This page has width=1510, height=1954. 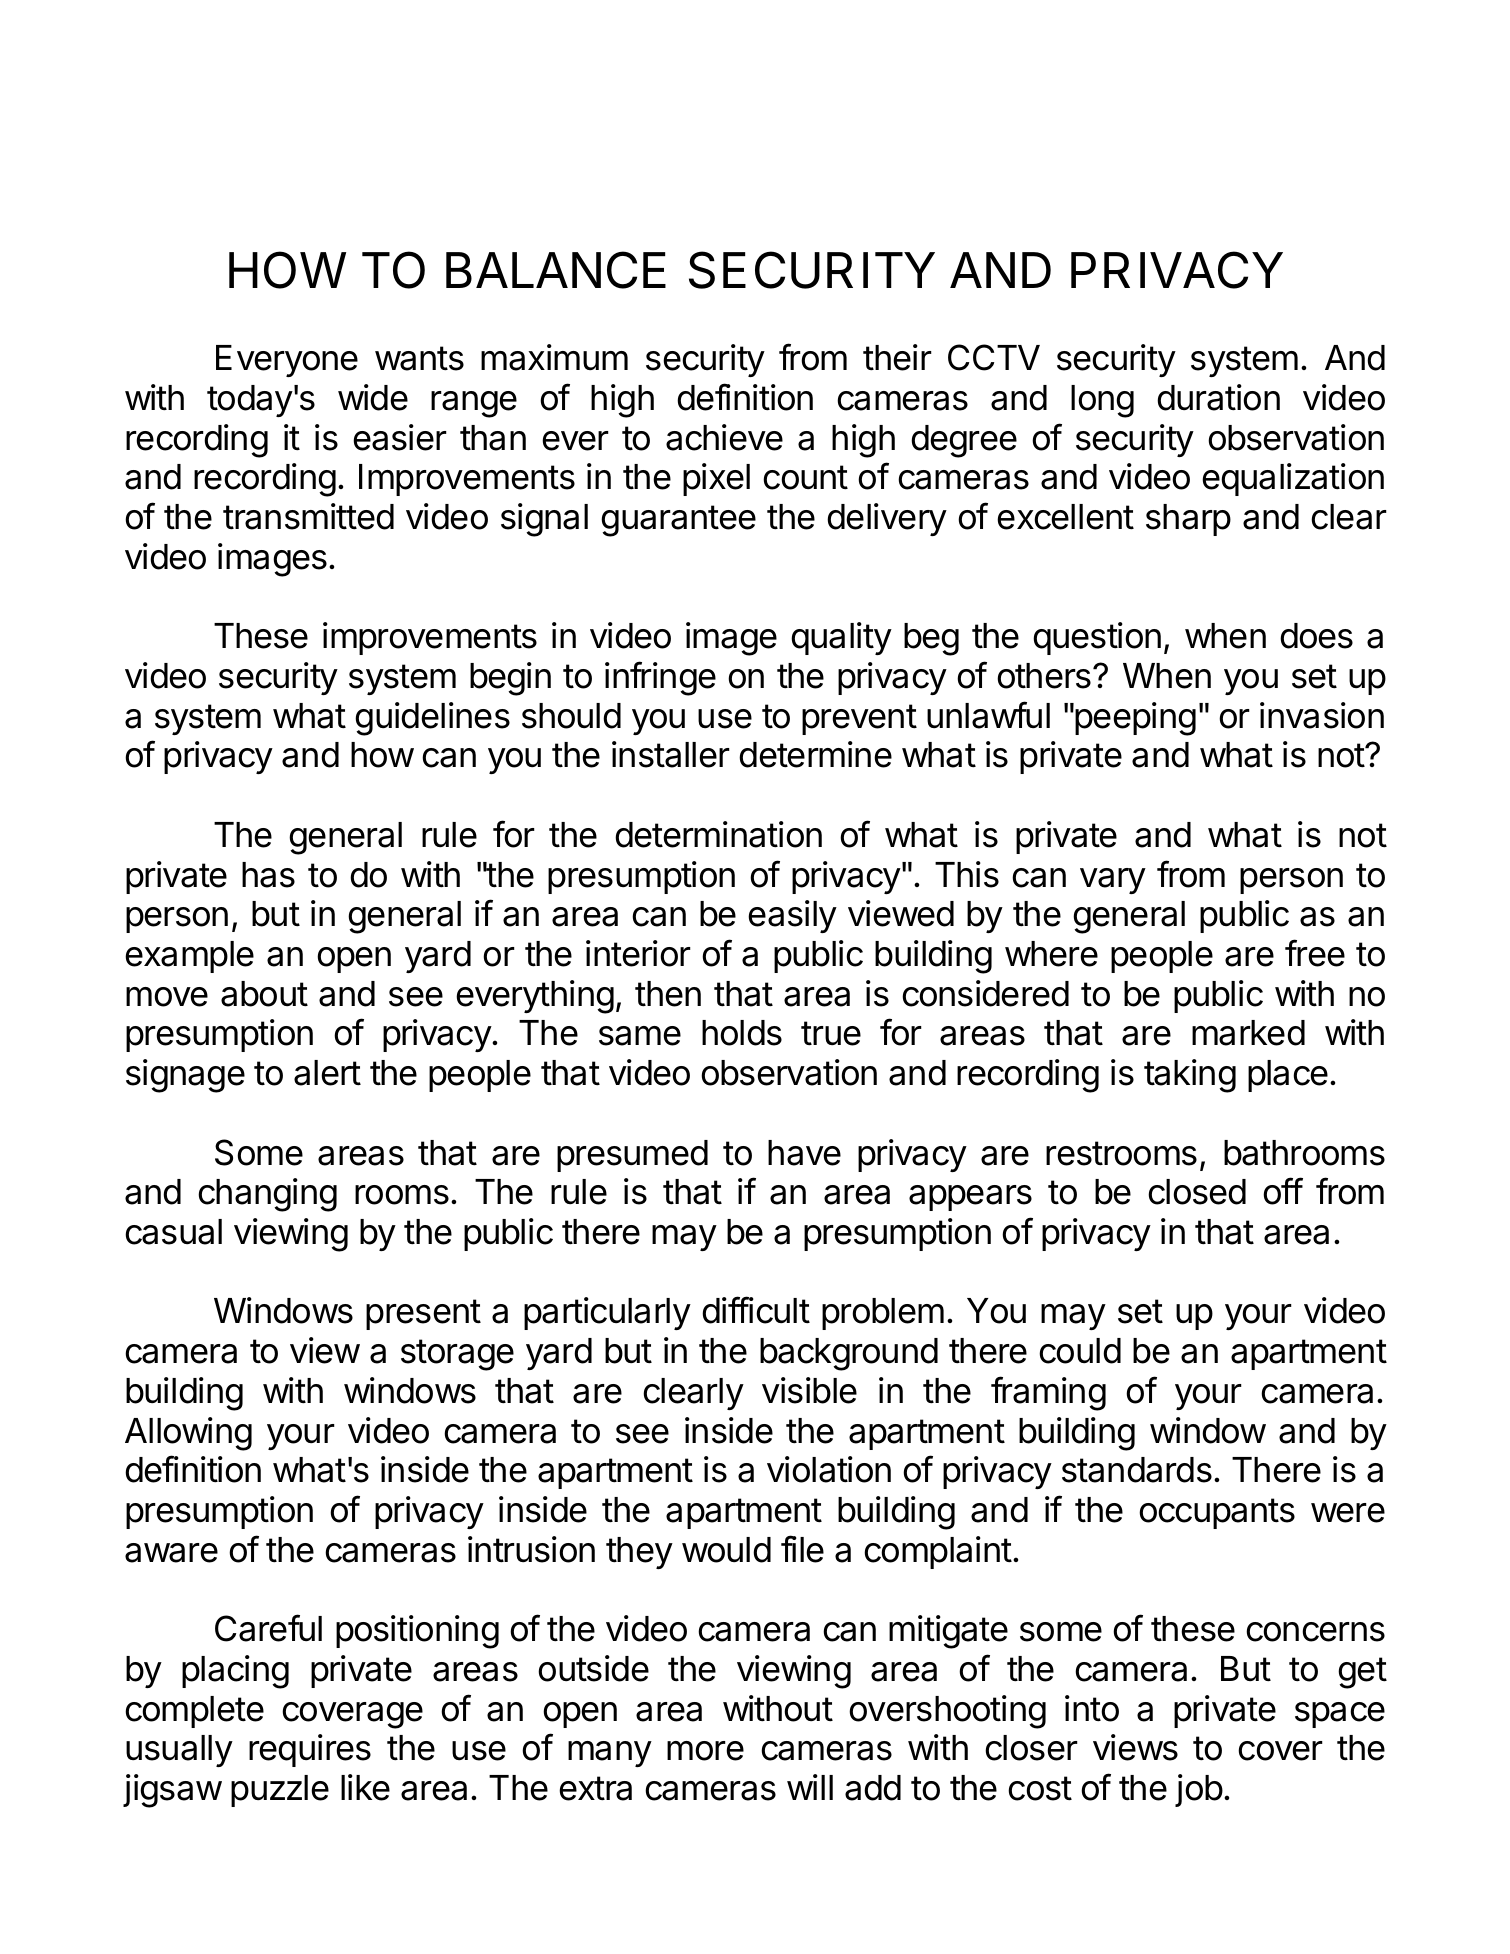 I want to click on requires, so click(x=310, y=1750).
